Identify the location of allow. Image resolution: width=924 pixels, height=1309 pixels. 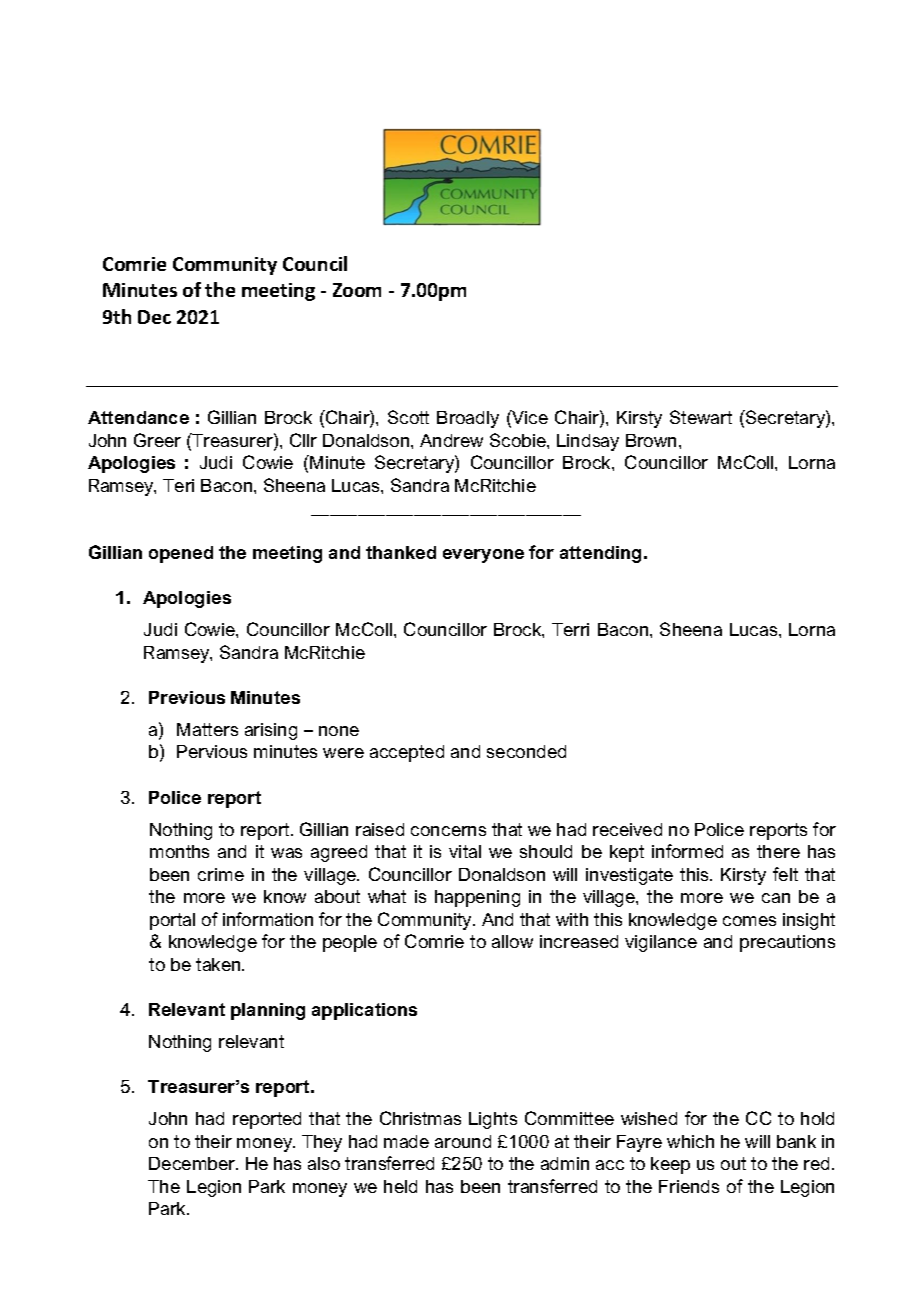
(512, 941).
